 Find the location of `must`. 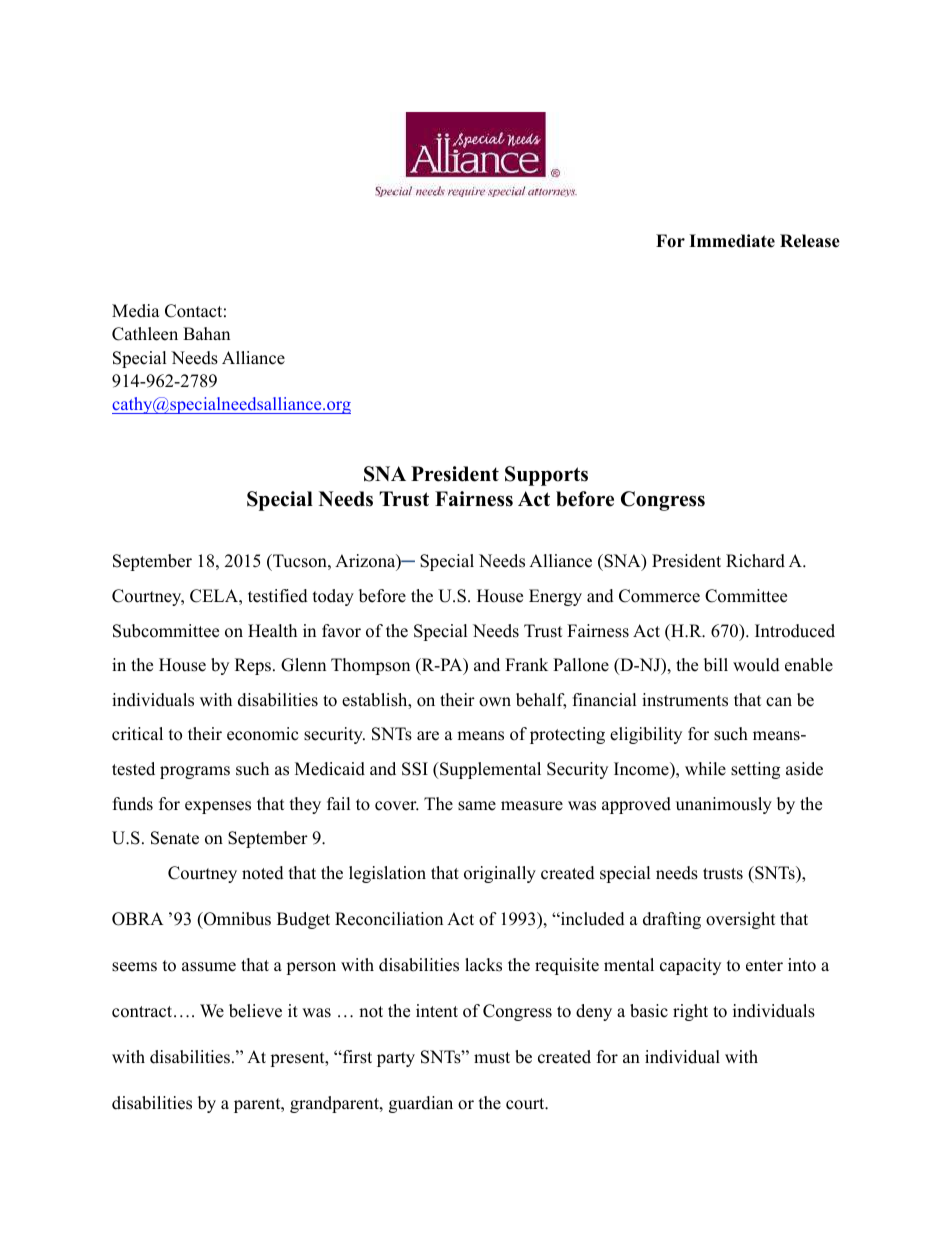

must is located at coordinates (492, 1058).
